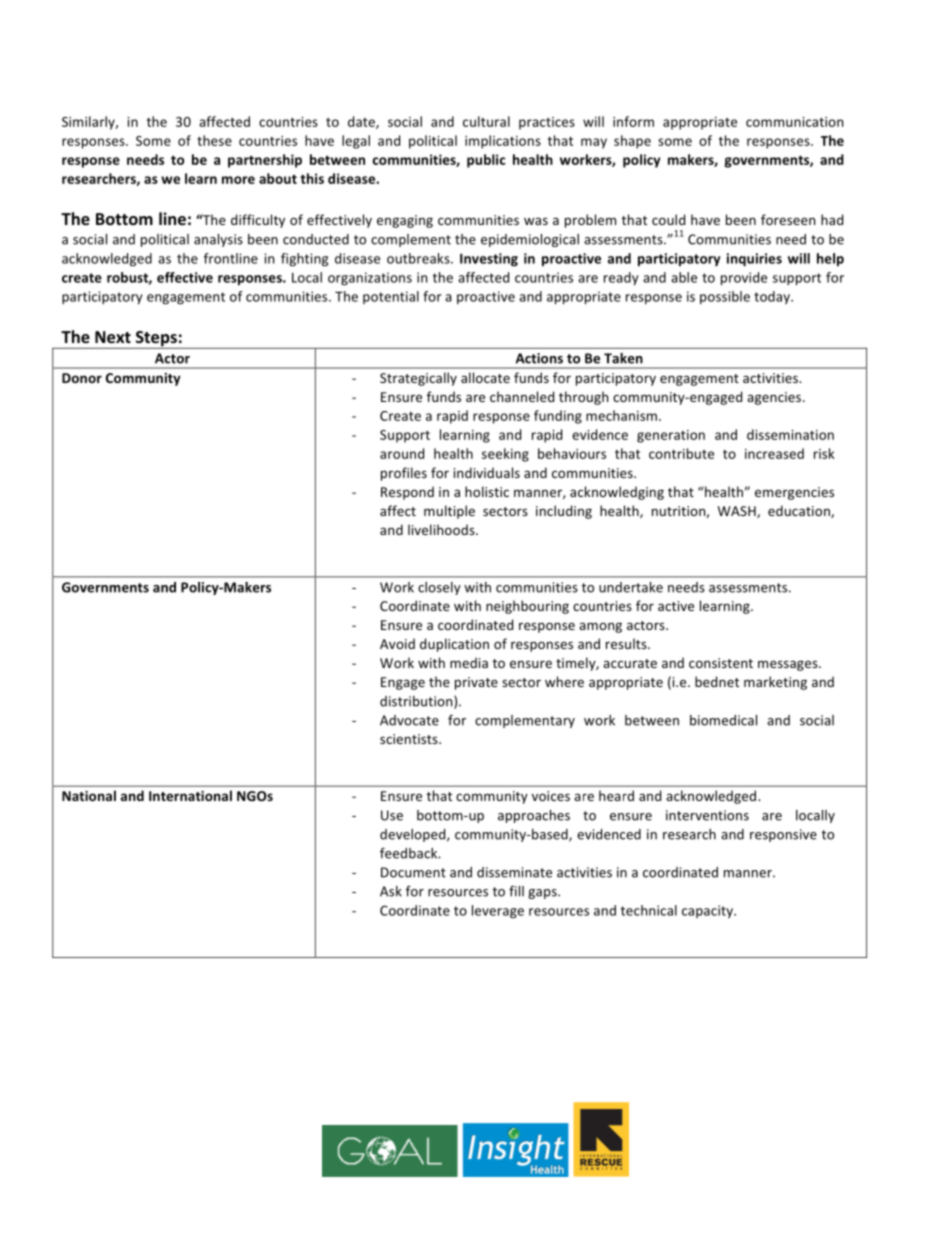  I want to click on these, so click(214, 140).
